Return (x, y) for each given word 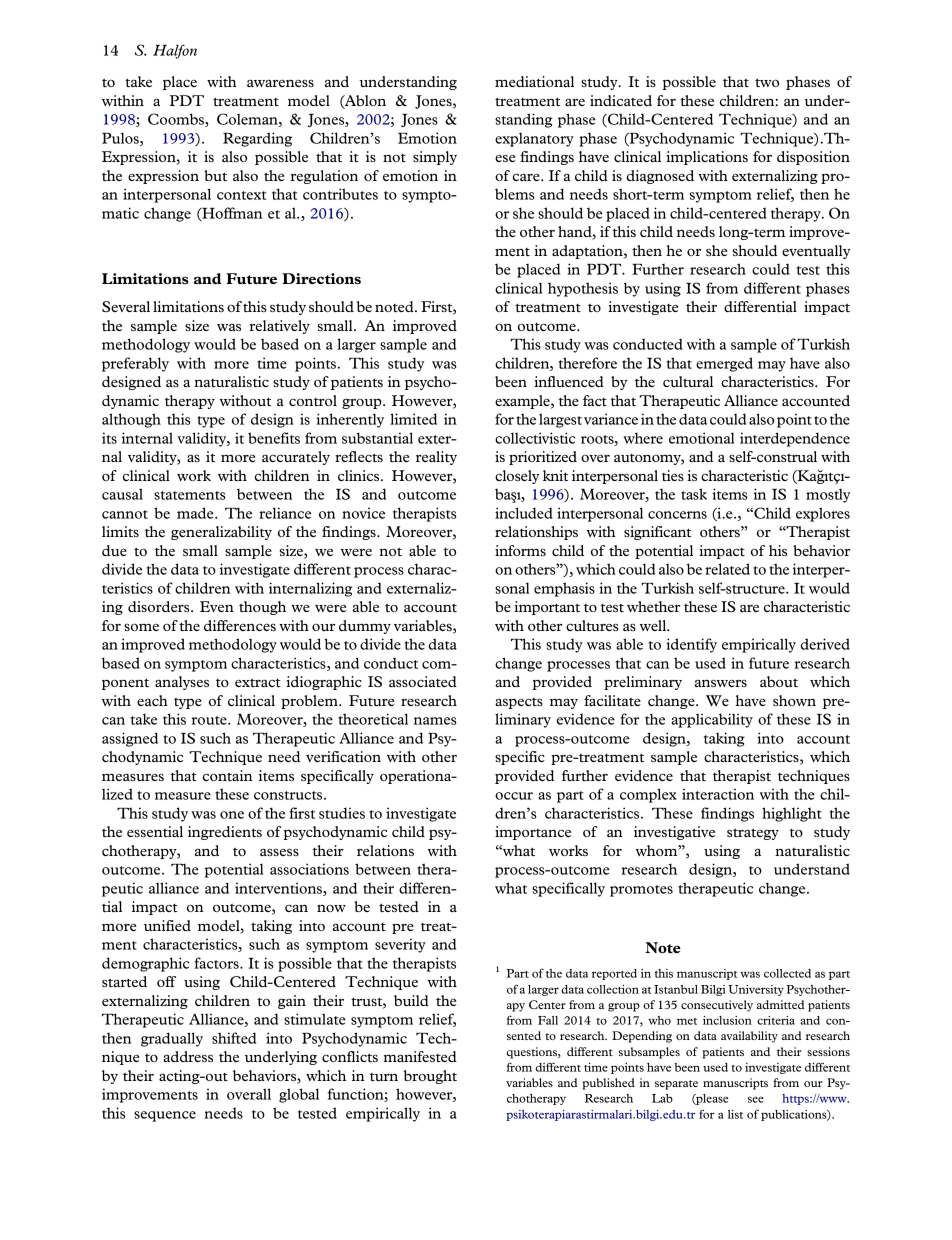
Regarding (257, 139)
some (141, 627)
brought (430, 1077)
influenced (569, 381)
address (188, 1056)
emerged (724, 364)
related (727, 569)
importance (533, 833)
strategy (753, 834)
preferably (135, 364)
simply (435, 158)
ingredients (225, 833)
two (767, 82)
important (547, 608)
